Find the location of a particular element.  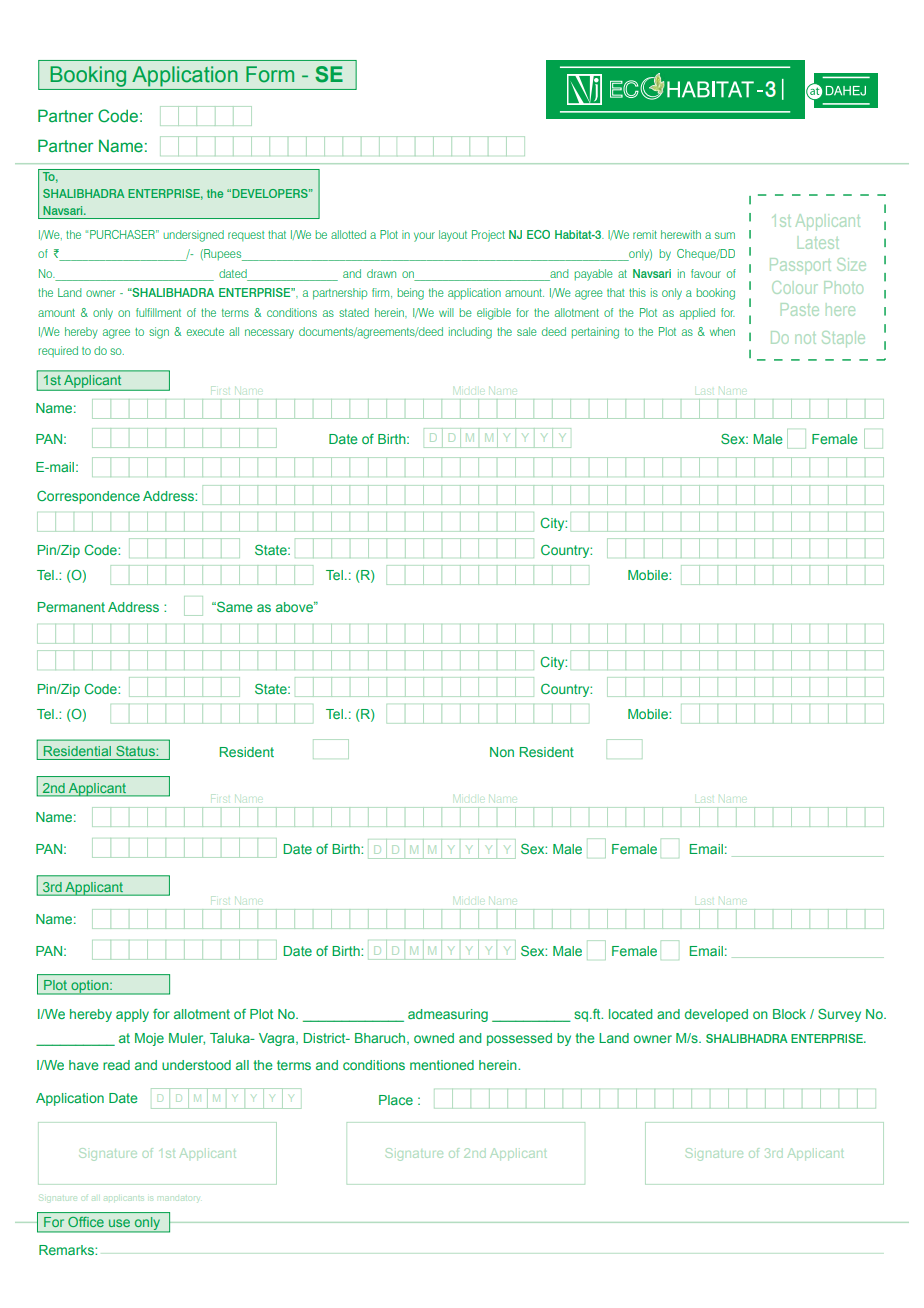

sum is located at coordinates (725, 235).
